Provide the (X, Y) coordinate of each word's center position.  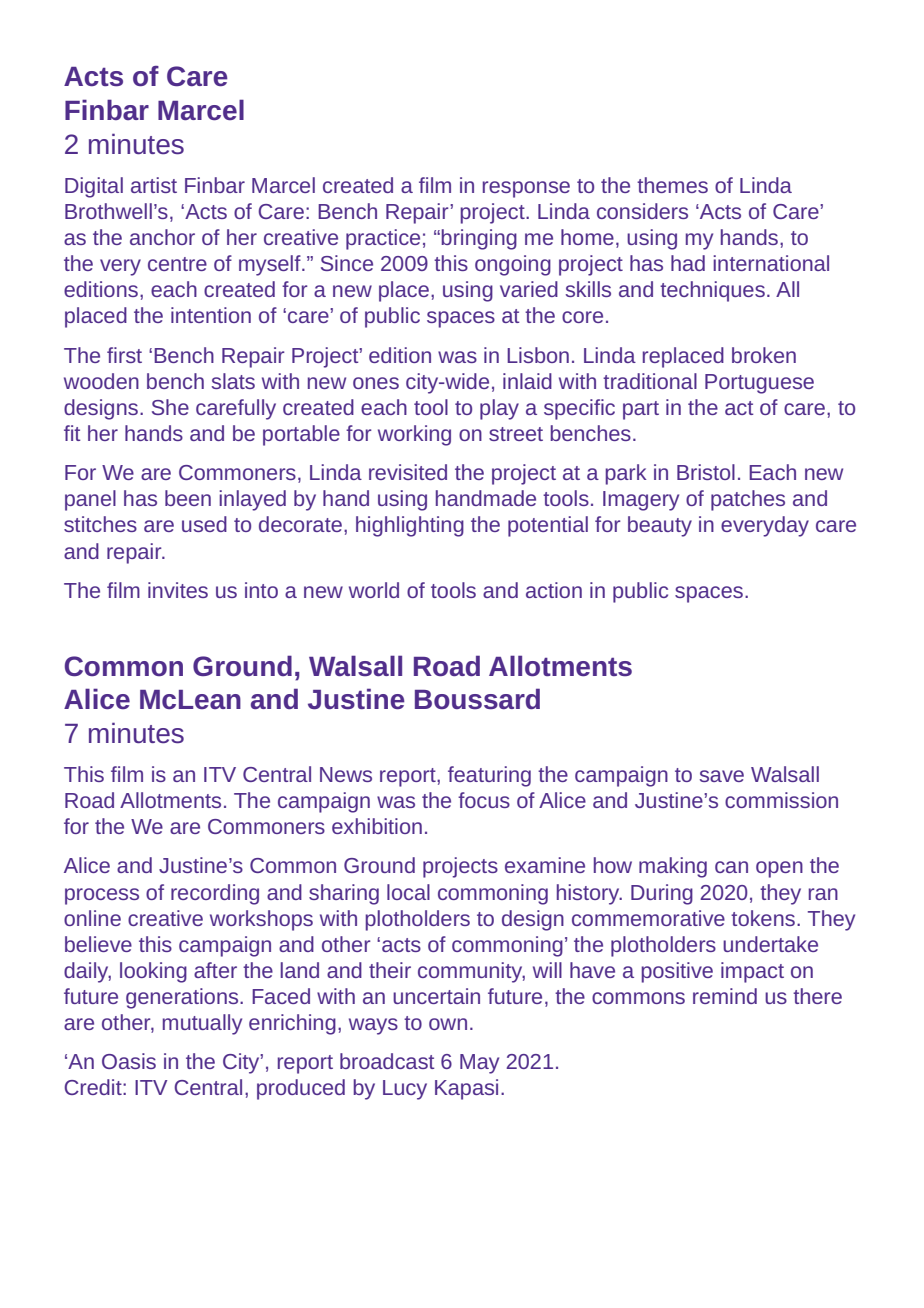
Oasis (129, 1061)
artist (154, 185)
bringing (479, 239)
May (479, 1064)
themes (672, 185)
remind (725, 996)
